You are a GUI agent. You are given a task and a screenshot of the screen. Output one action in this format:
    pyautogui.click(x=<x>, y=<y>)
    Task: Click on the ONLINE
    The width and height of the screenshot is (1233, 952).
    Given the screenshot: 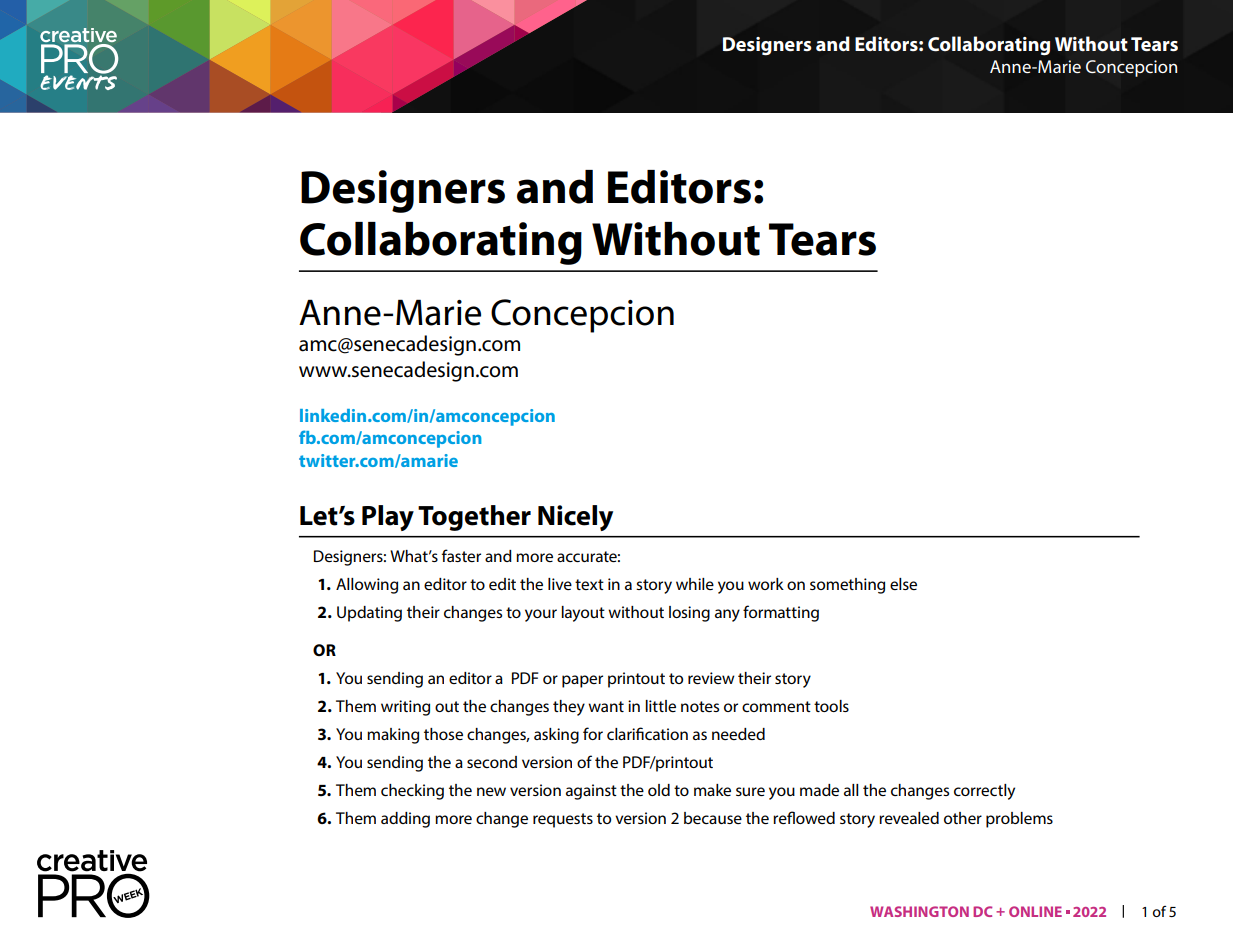 What is the action you would take?
    pyautogui.click(x=1035, y=911)
